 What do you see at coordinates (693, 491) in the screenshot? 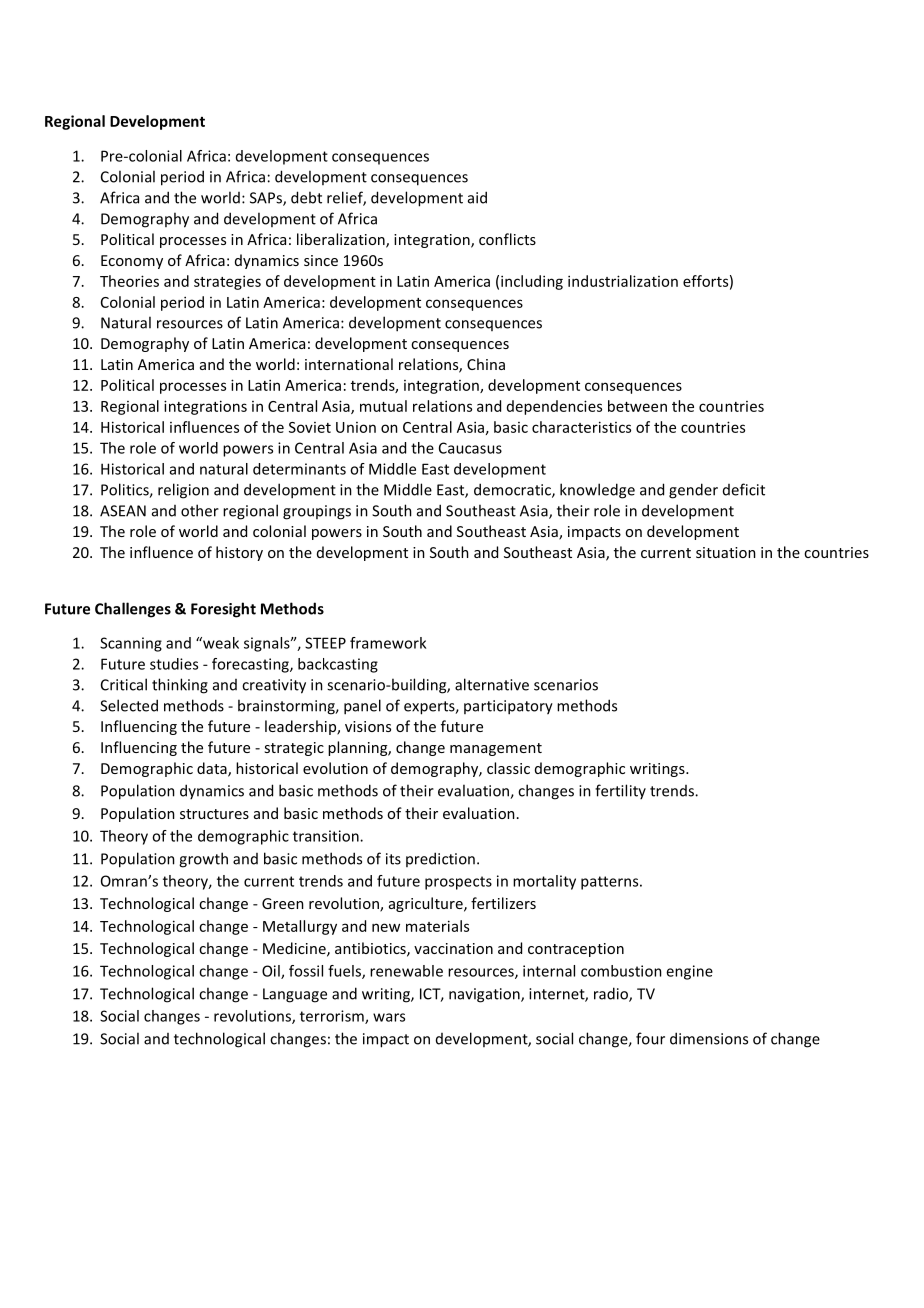
I see `gender` at bounding box center [693, 491].
